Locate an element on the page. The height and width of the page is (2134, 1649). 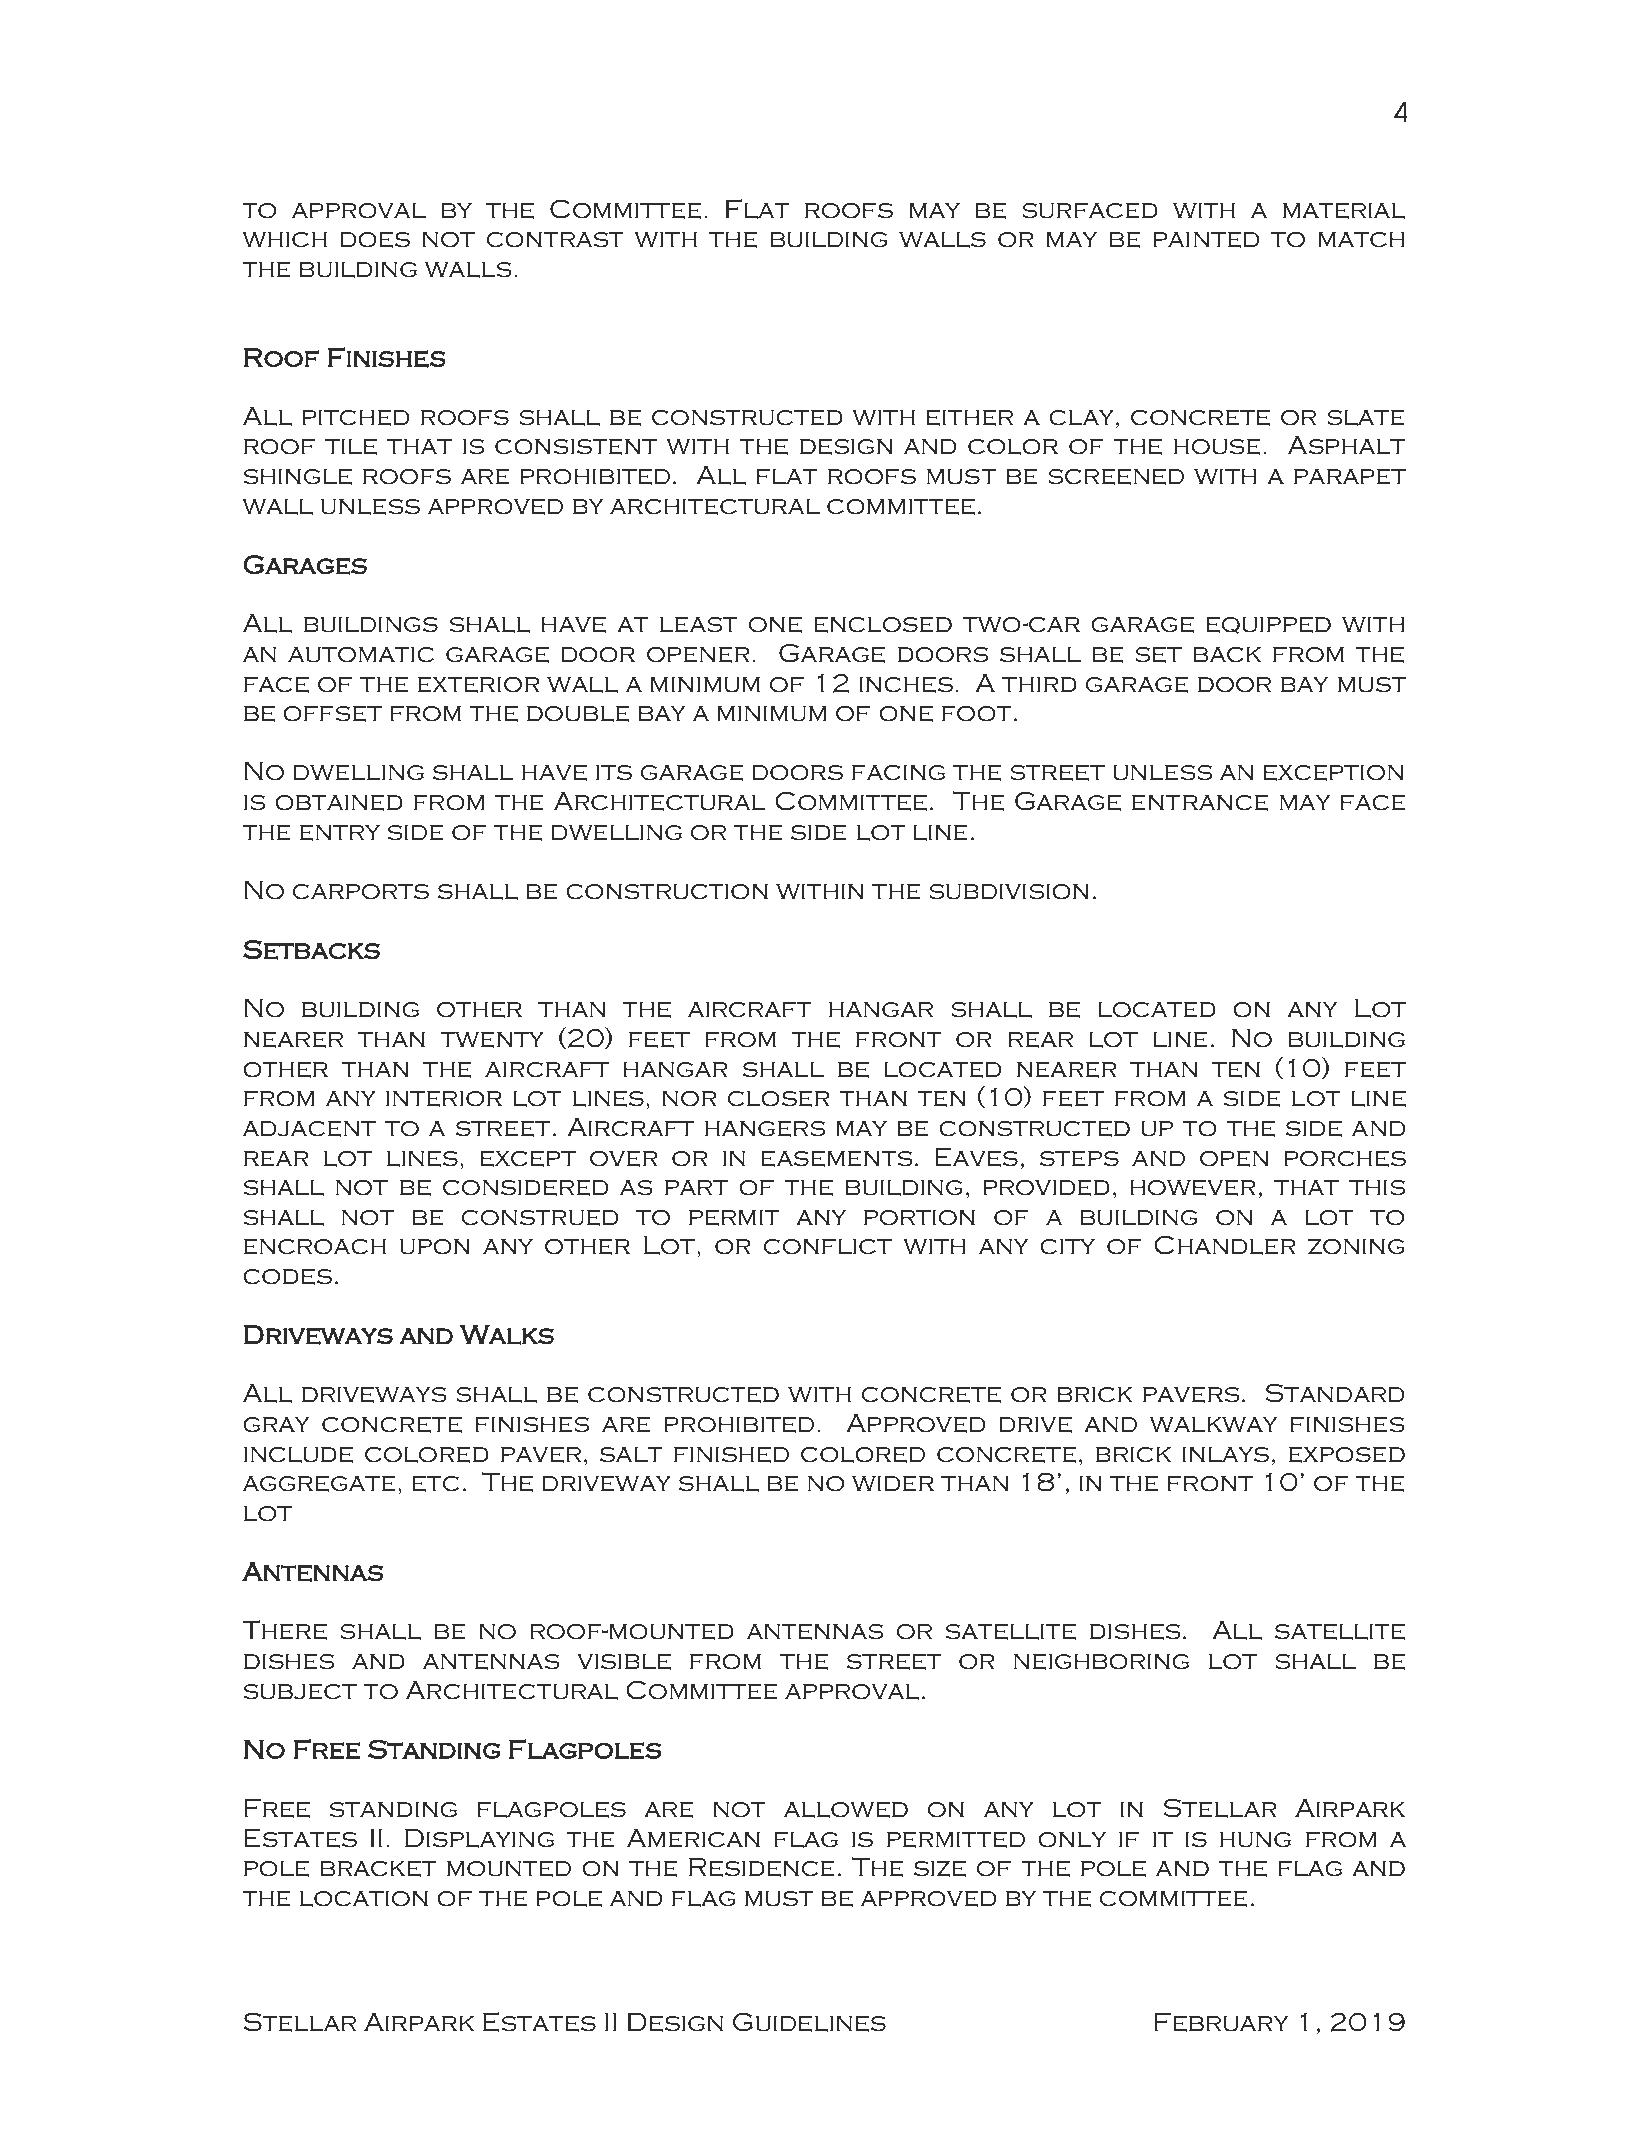
location is located at coordinates (364, 1899).
